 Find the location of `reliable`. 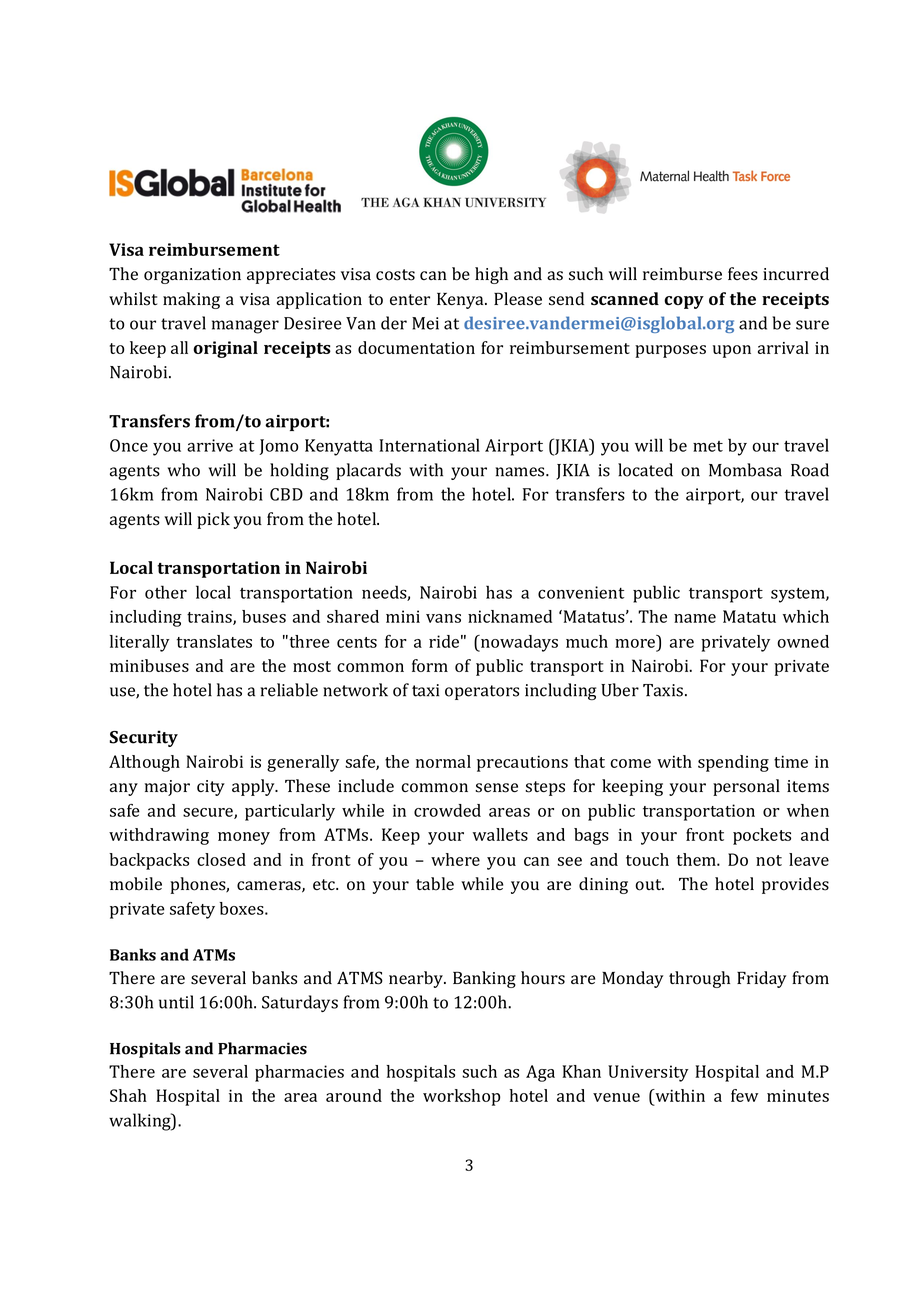

reliable is located at coordinates (289, 690).
